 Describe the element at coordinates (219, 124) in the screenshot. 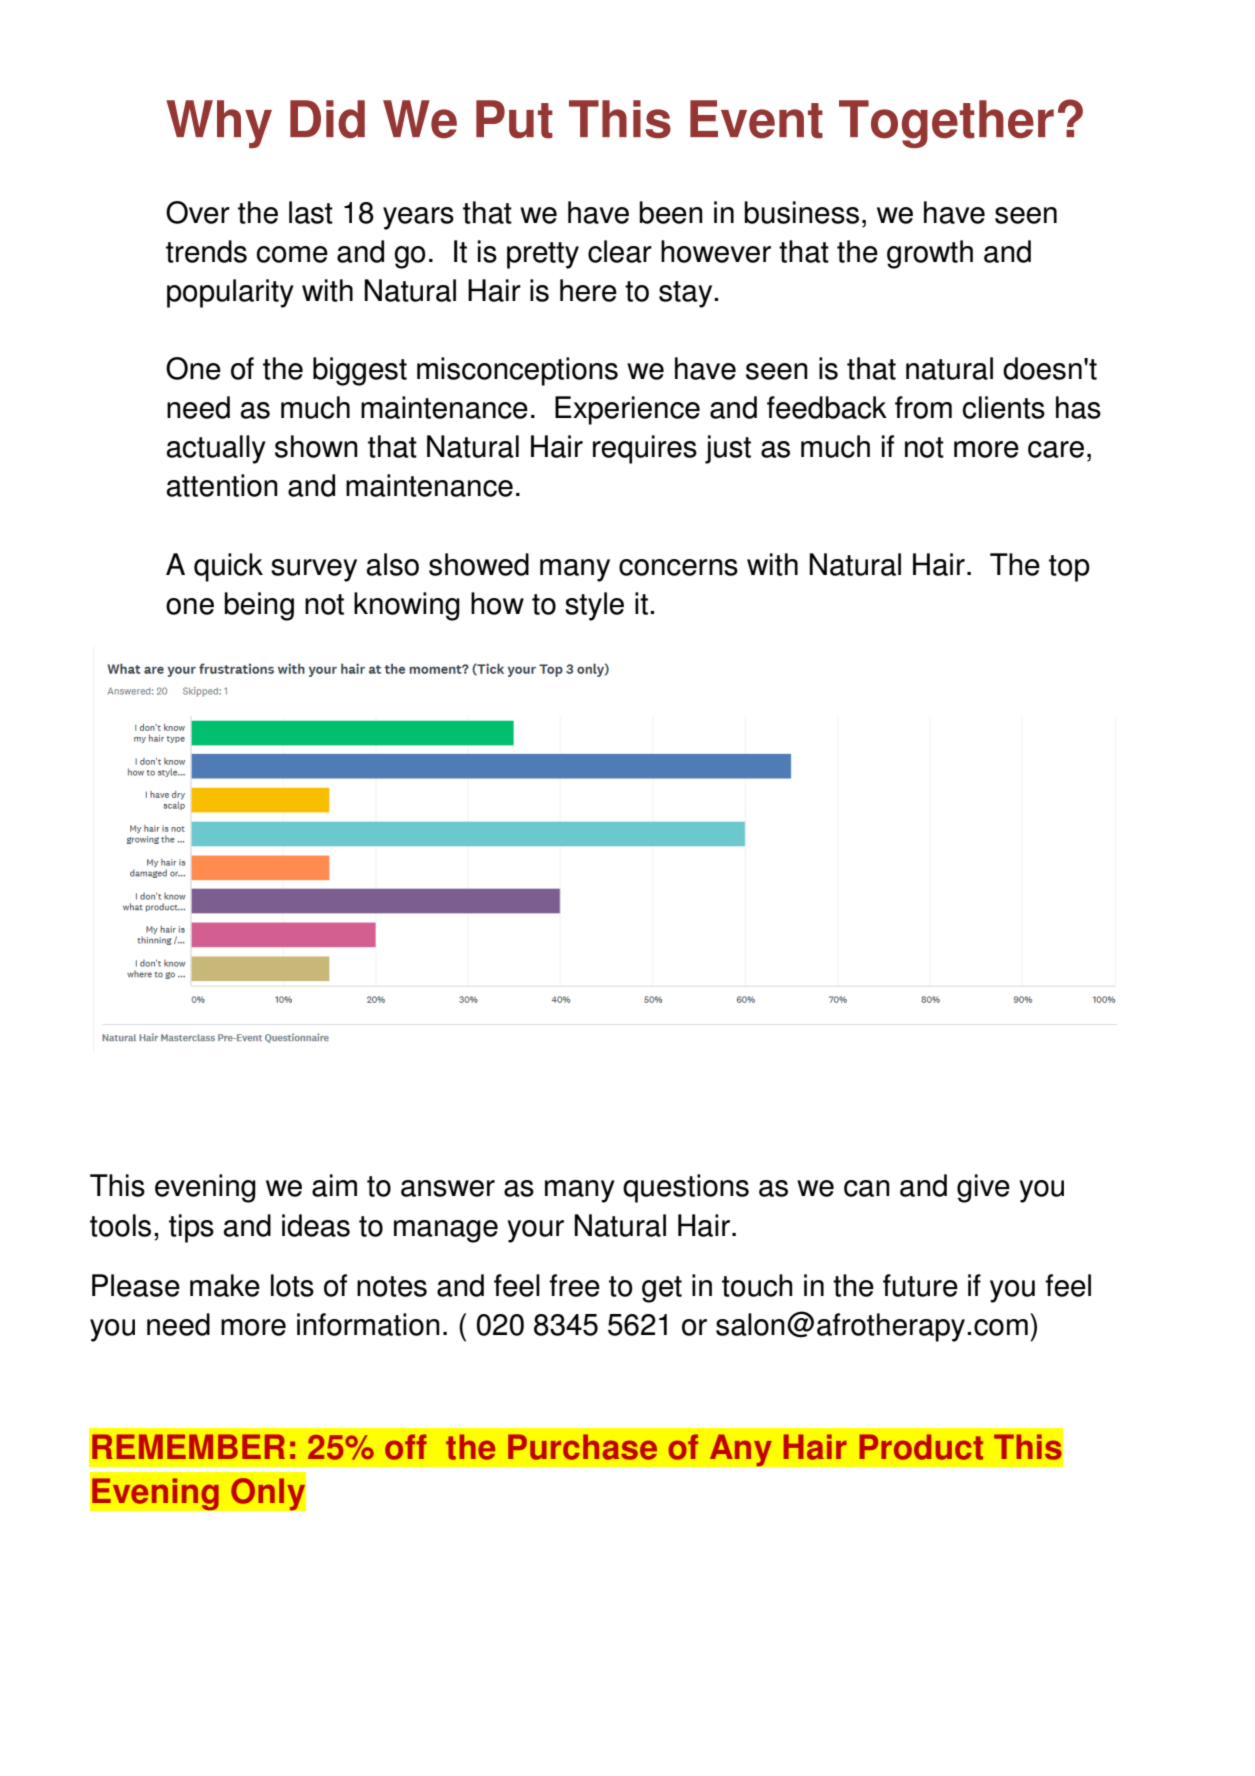

I see `Why` at that location.
